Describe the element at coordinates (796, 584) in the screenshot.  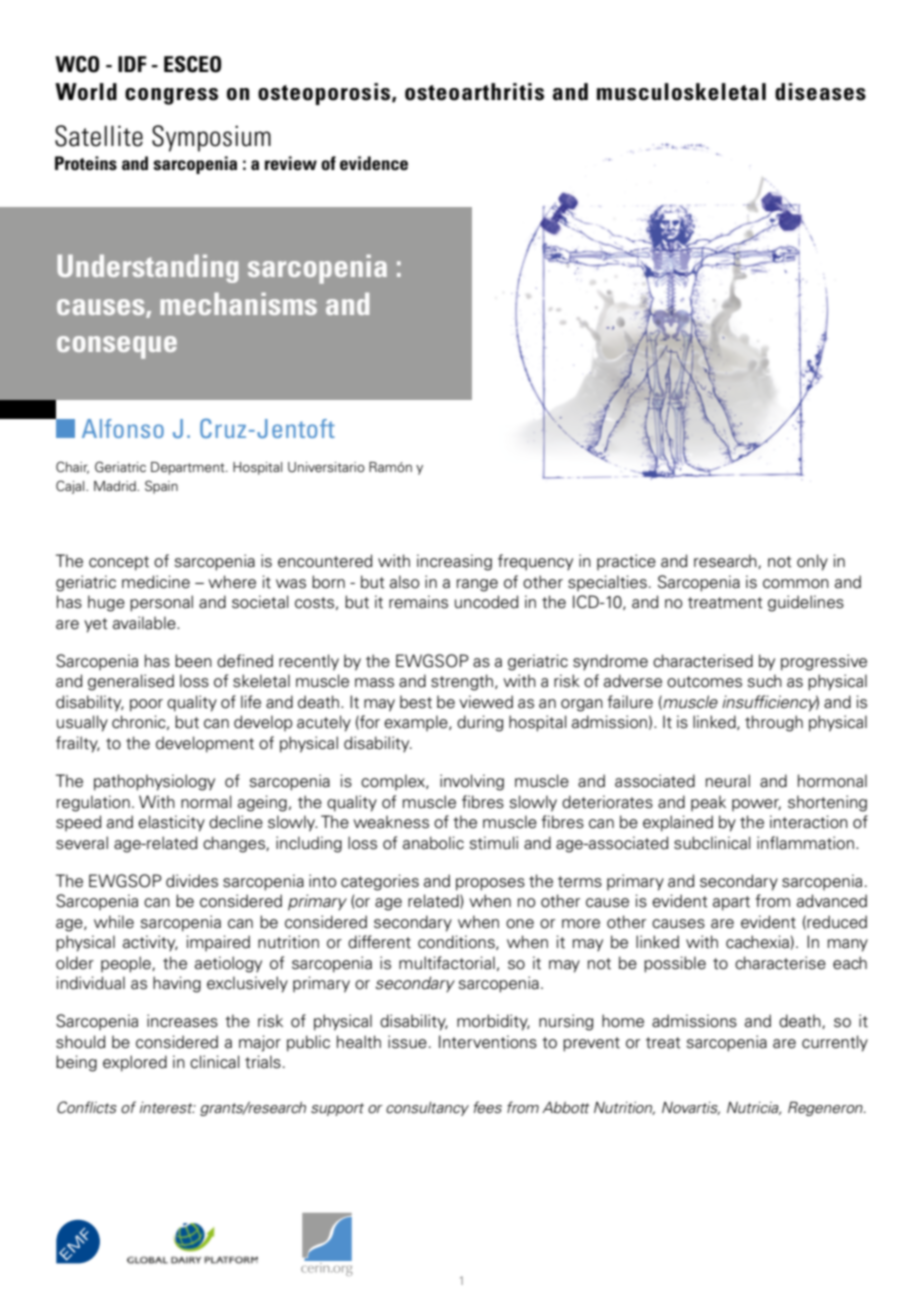
I see `common` at that location.
